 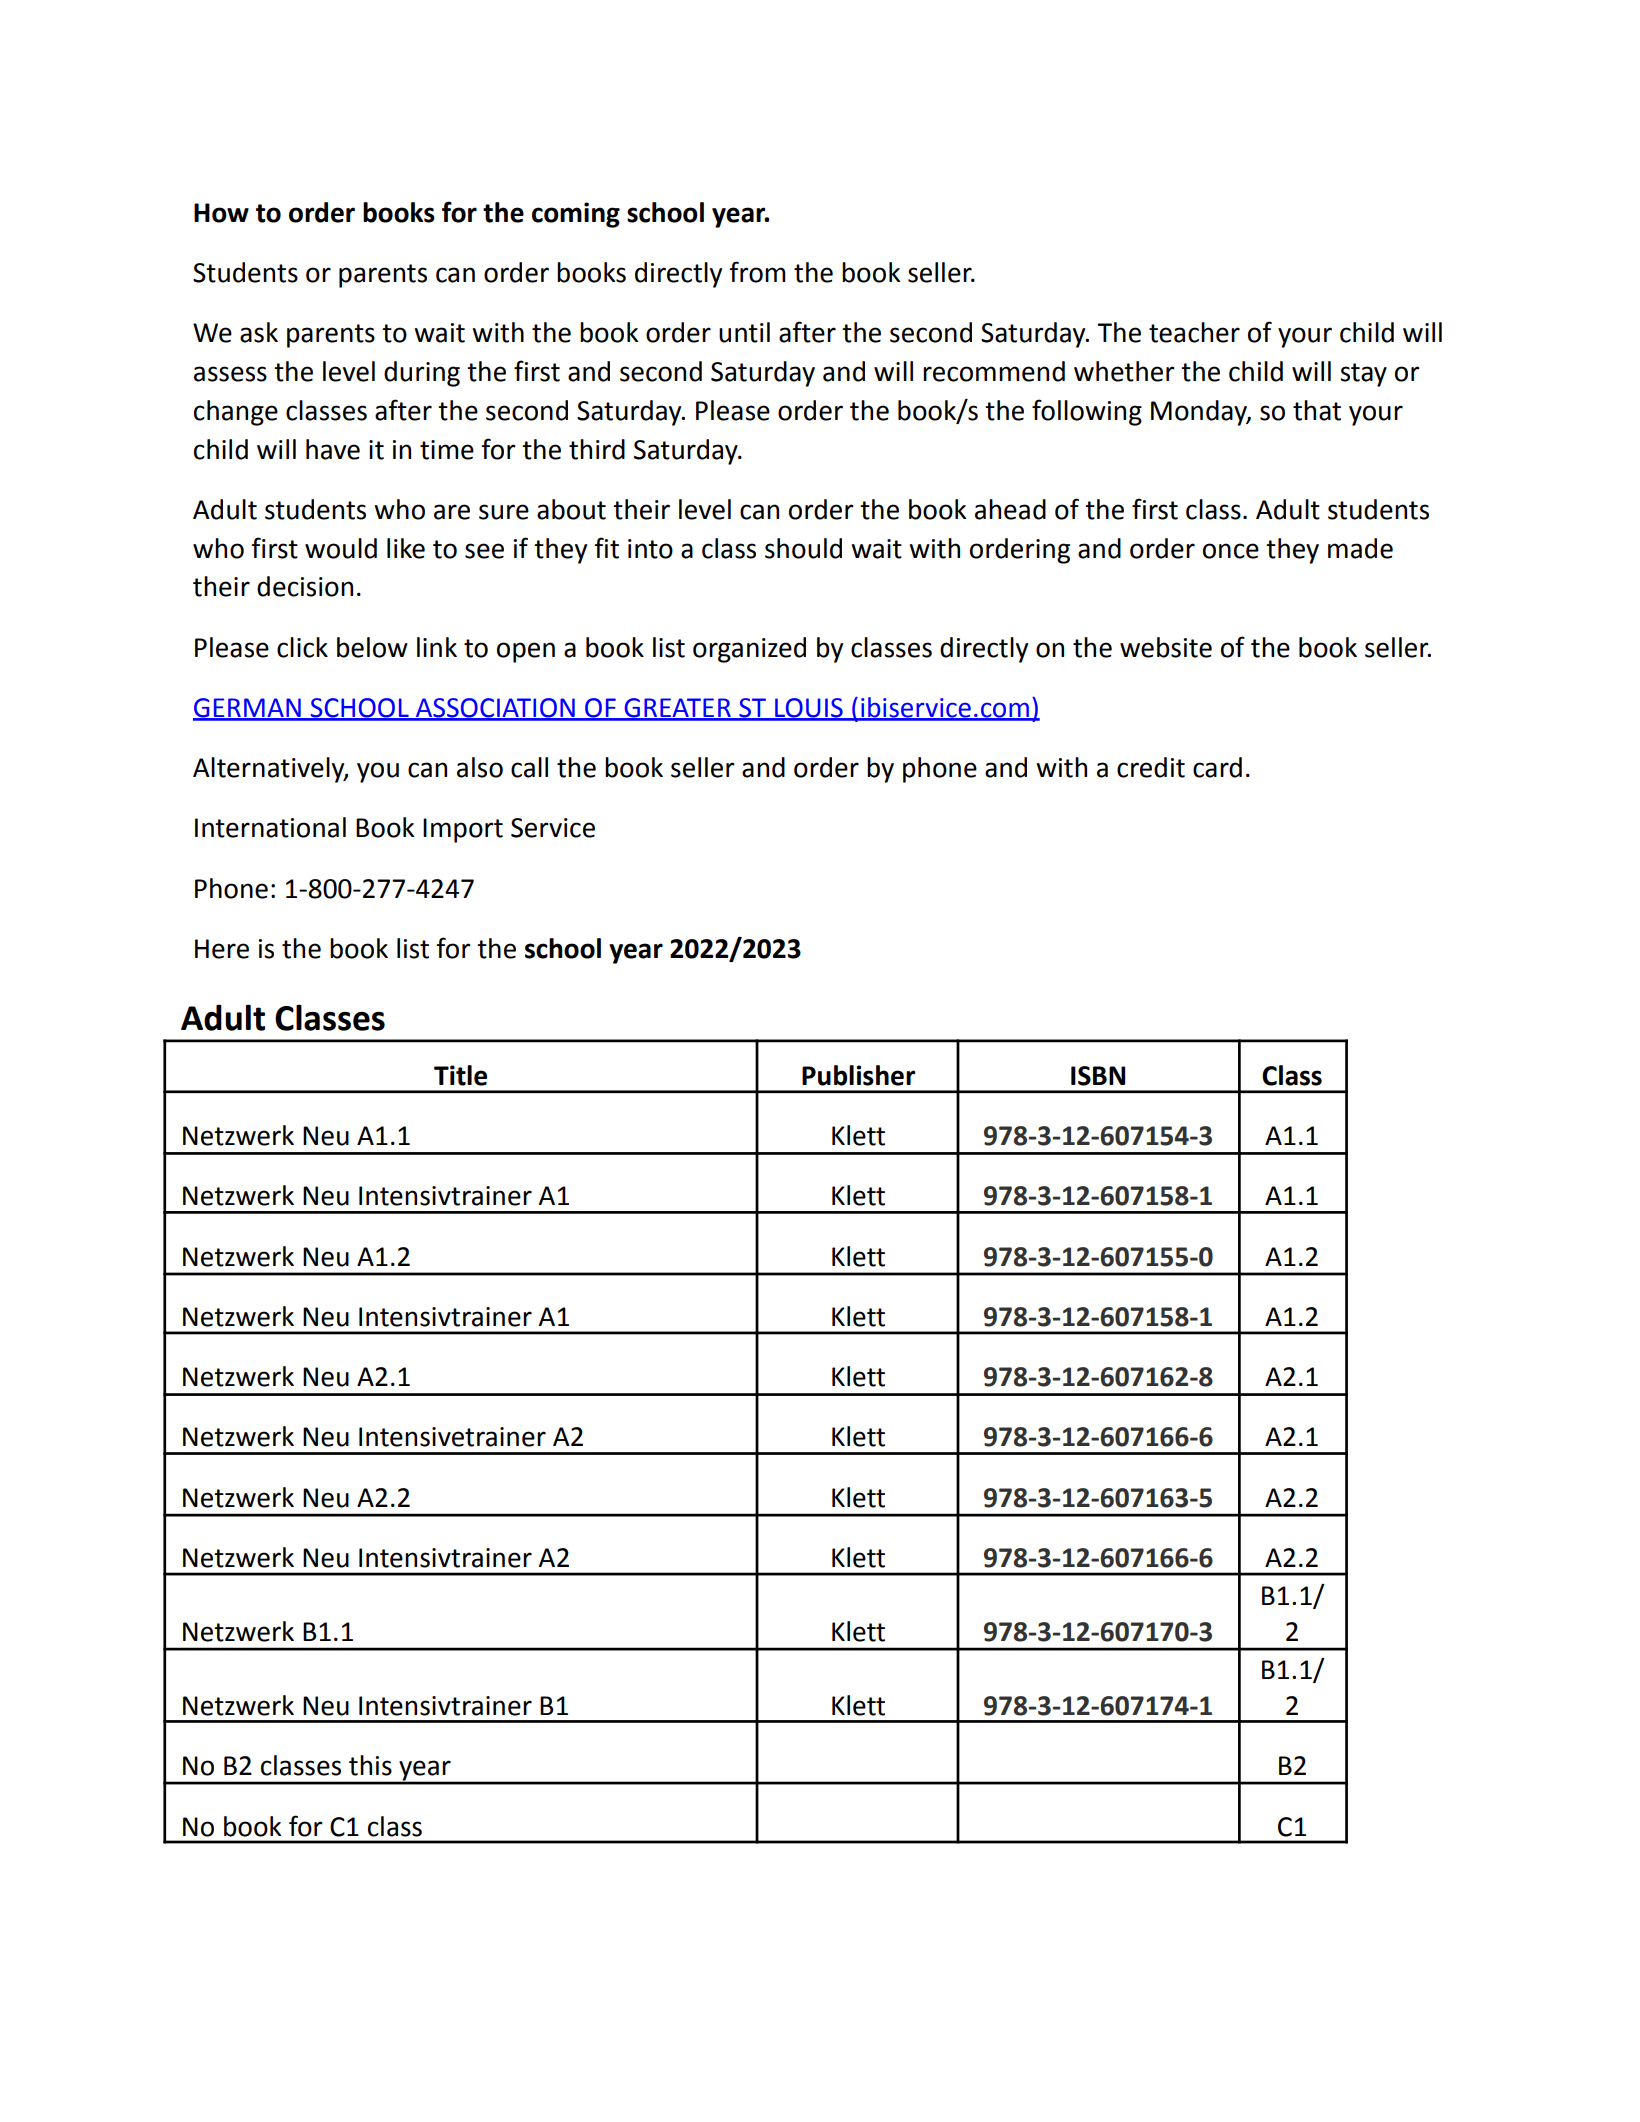 What do you see at coordinates (259, 332) in the image?
I see `ask` at bounding box center [259, 332].
